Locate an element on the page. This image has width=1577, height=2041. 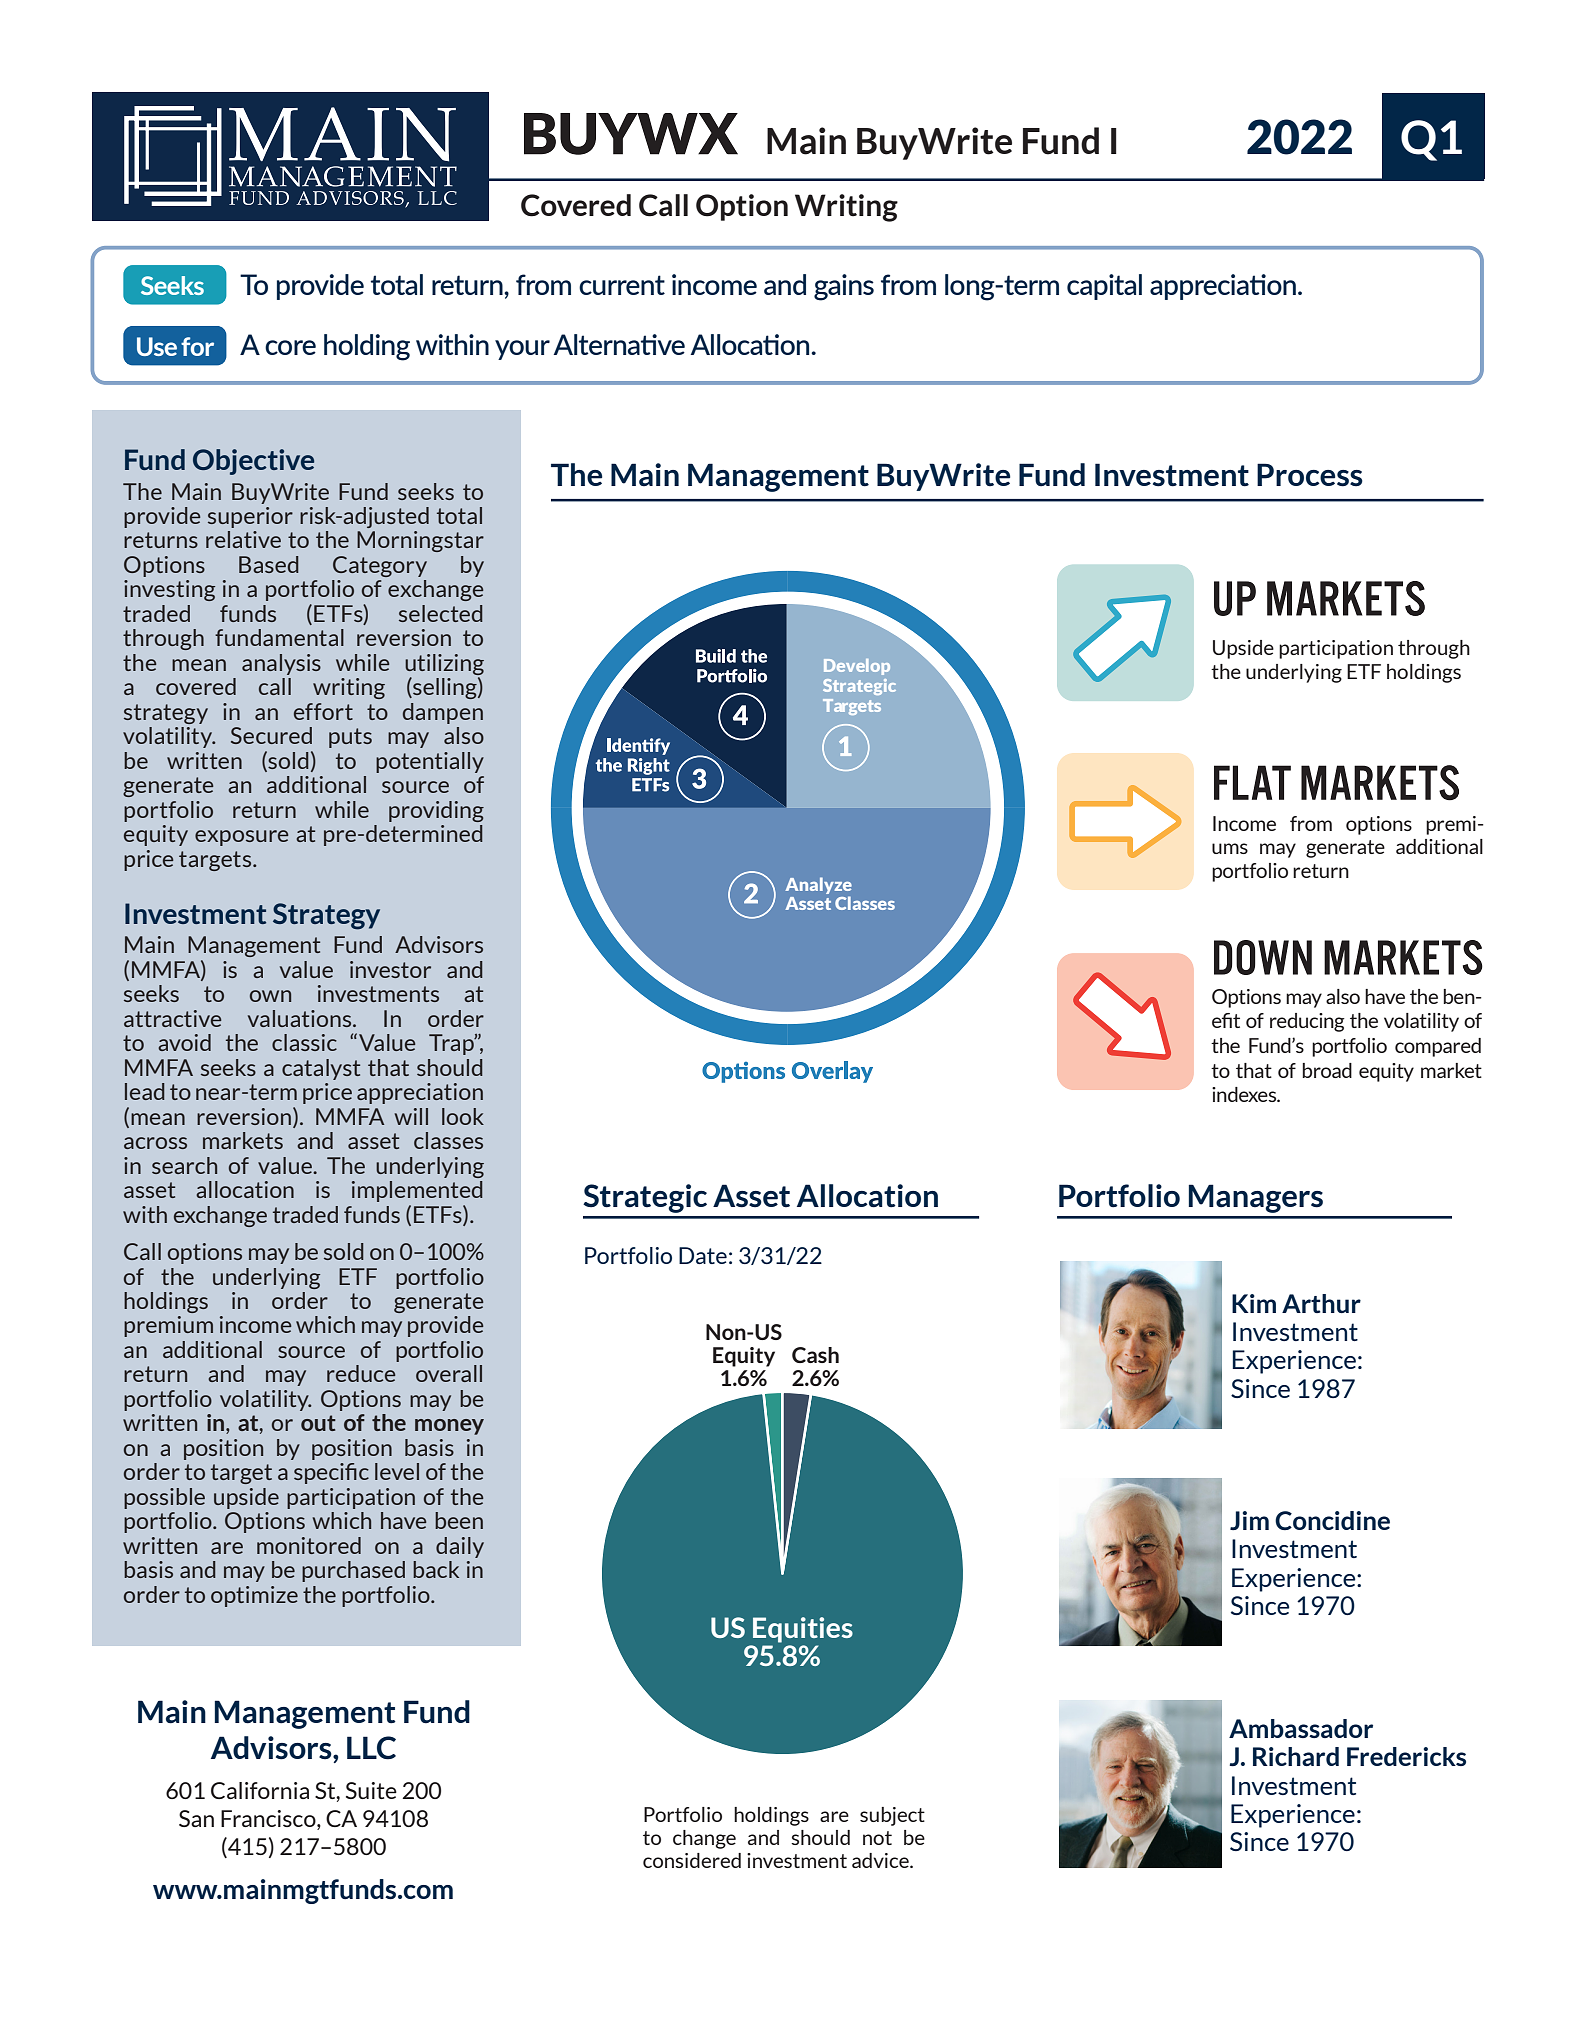
effort is located at coordinates (323, 711).
